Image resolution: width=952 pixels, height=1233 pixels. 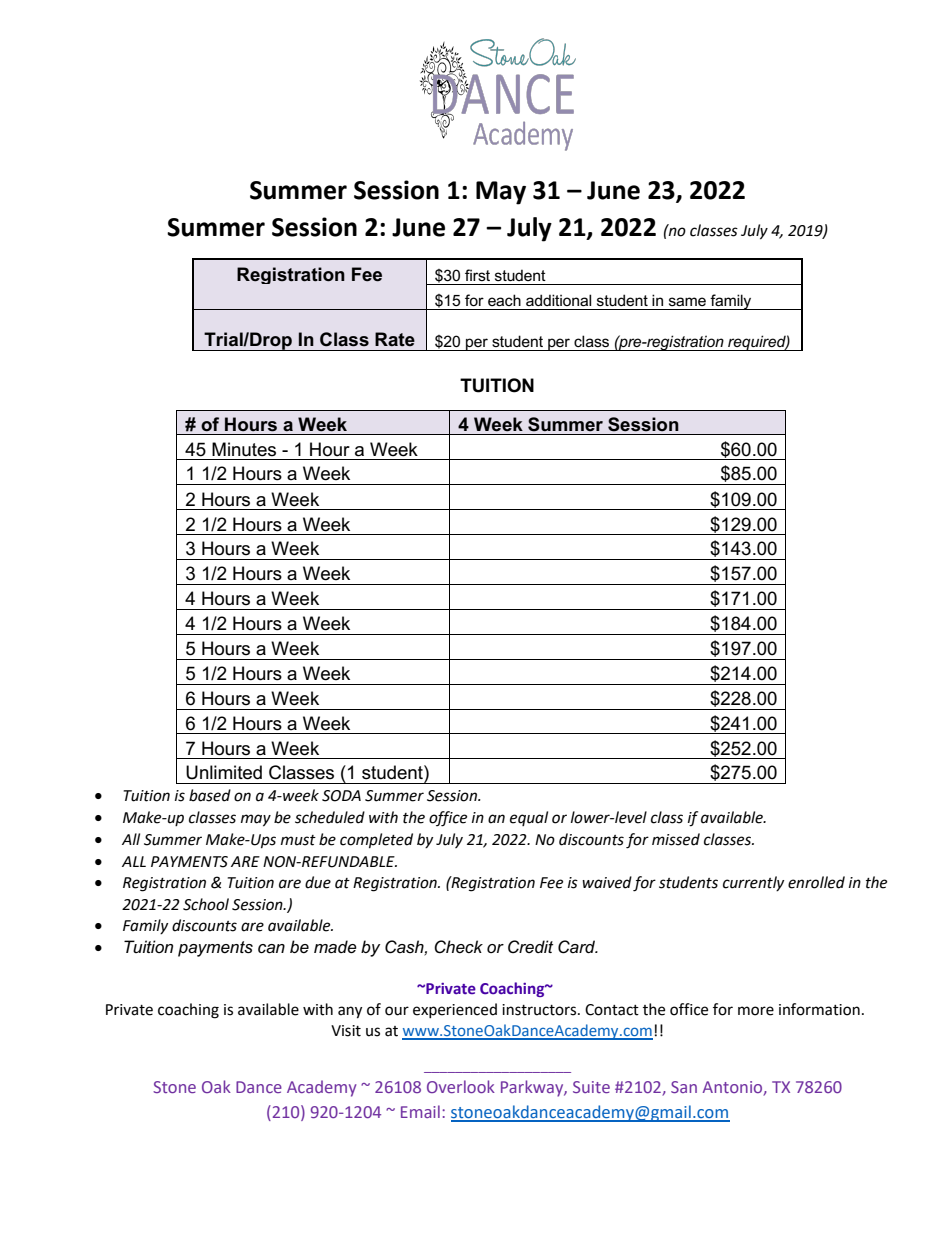 I want to click on due, so click(x=318, y=882).
